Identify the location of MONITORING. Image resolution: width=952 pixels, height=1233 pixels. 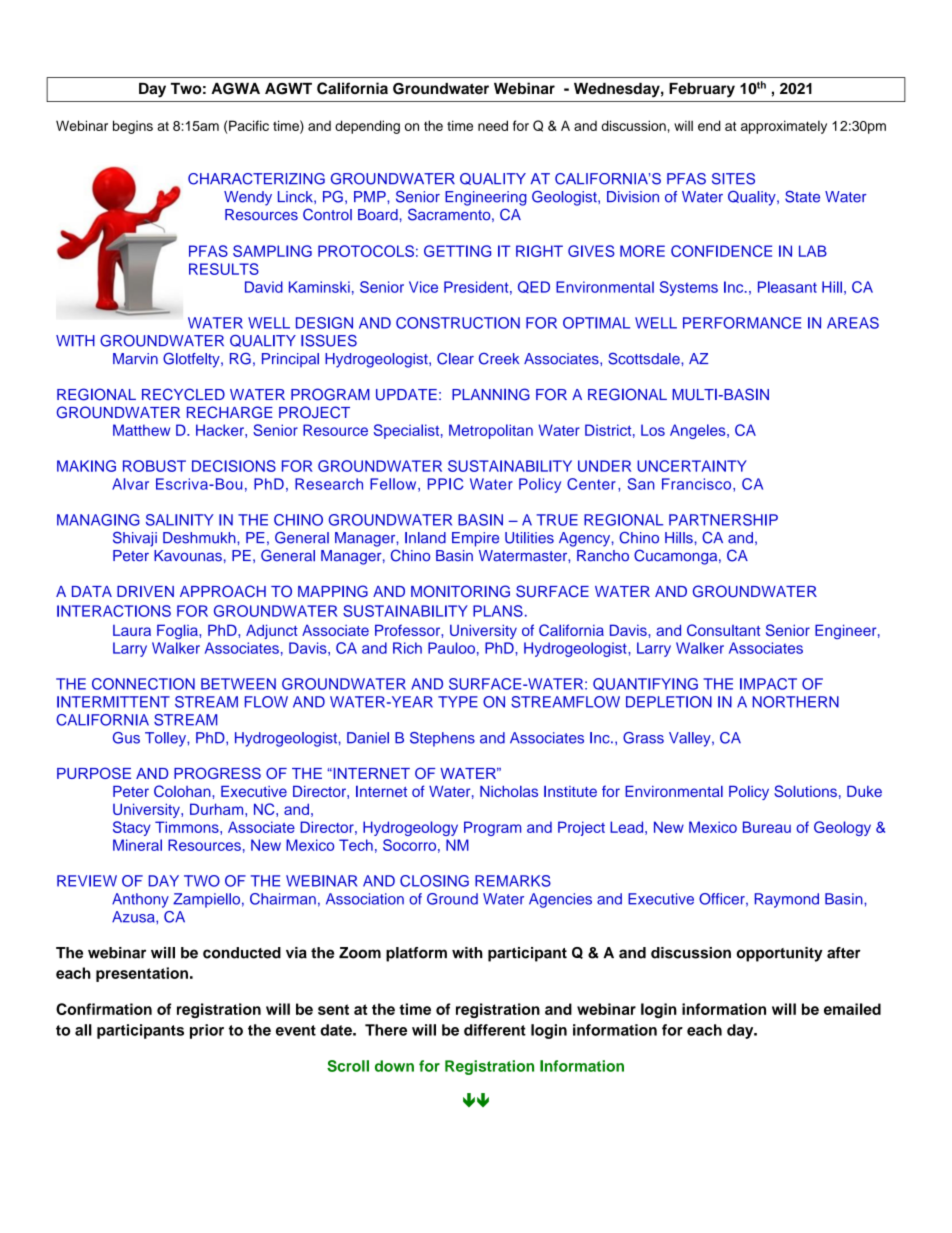
(460, 591).
